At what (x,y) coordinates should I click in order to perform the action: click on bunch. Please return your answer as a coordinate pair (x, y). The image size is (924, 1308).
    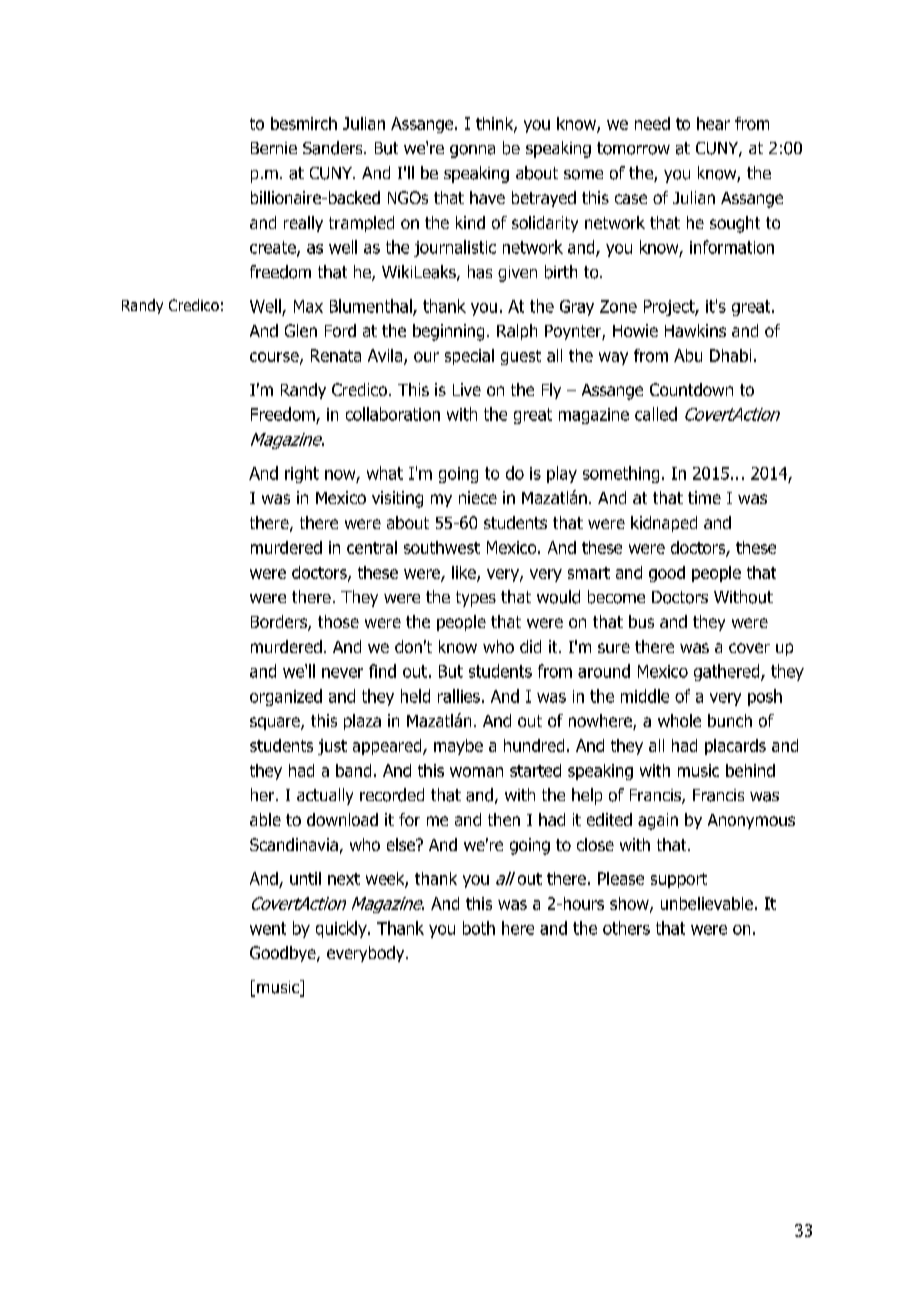
    Looking at the image, I should click on (730, 720).
